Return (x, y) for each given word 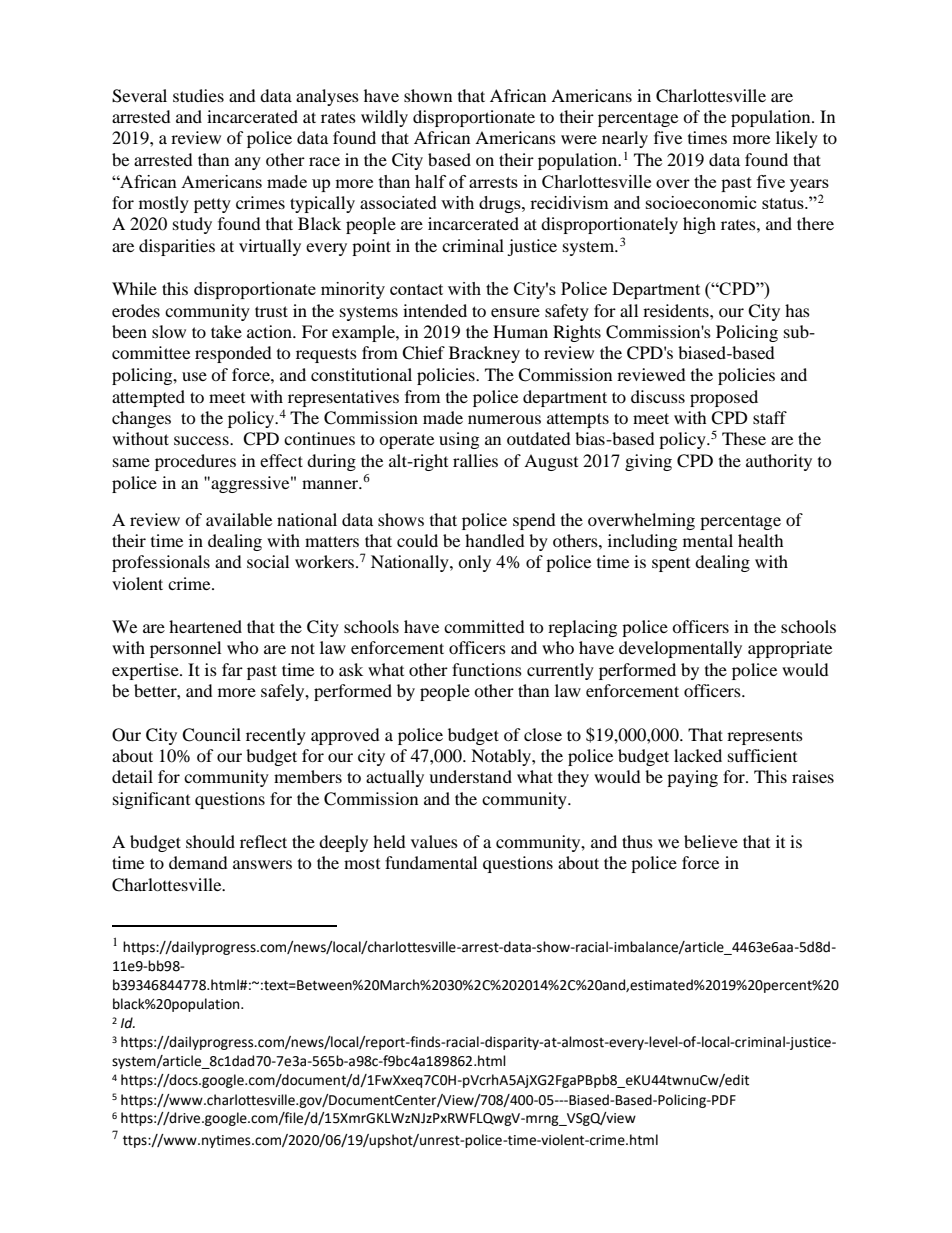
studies (198, 95)
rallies (475, 460)
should (210, 841)
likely (797, 139)
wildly (384, 118)
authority (779, 462)
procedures (195, 462)
